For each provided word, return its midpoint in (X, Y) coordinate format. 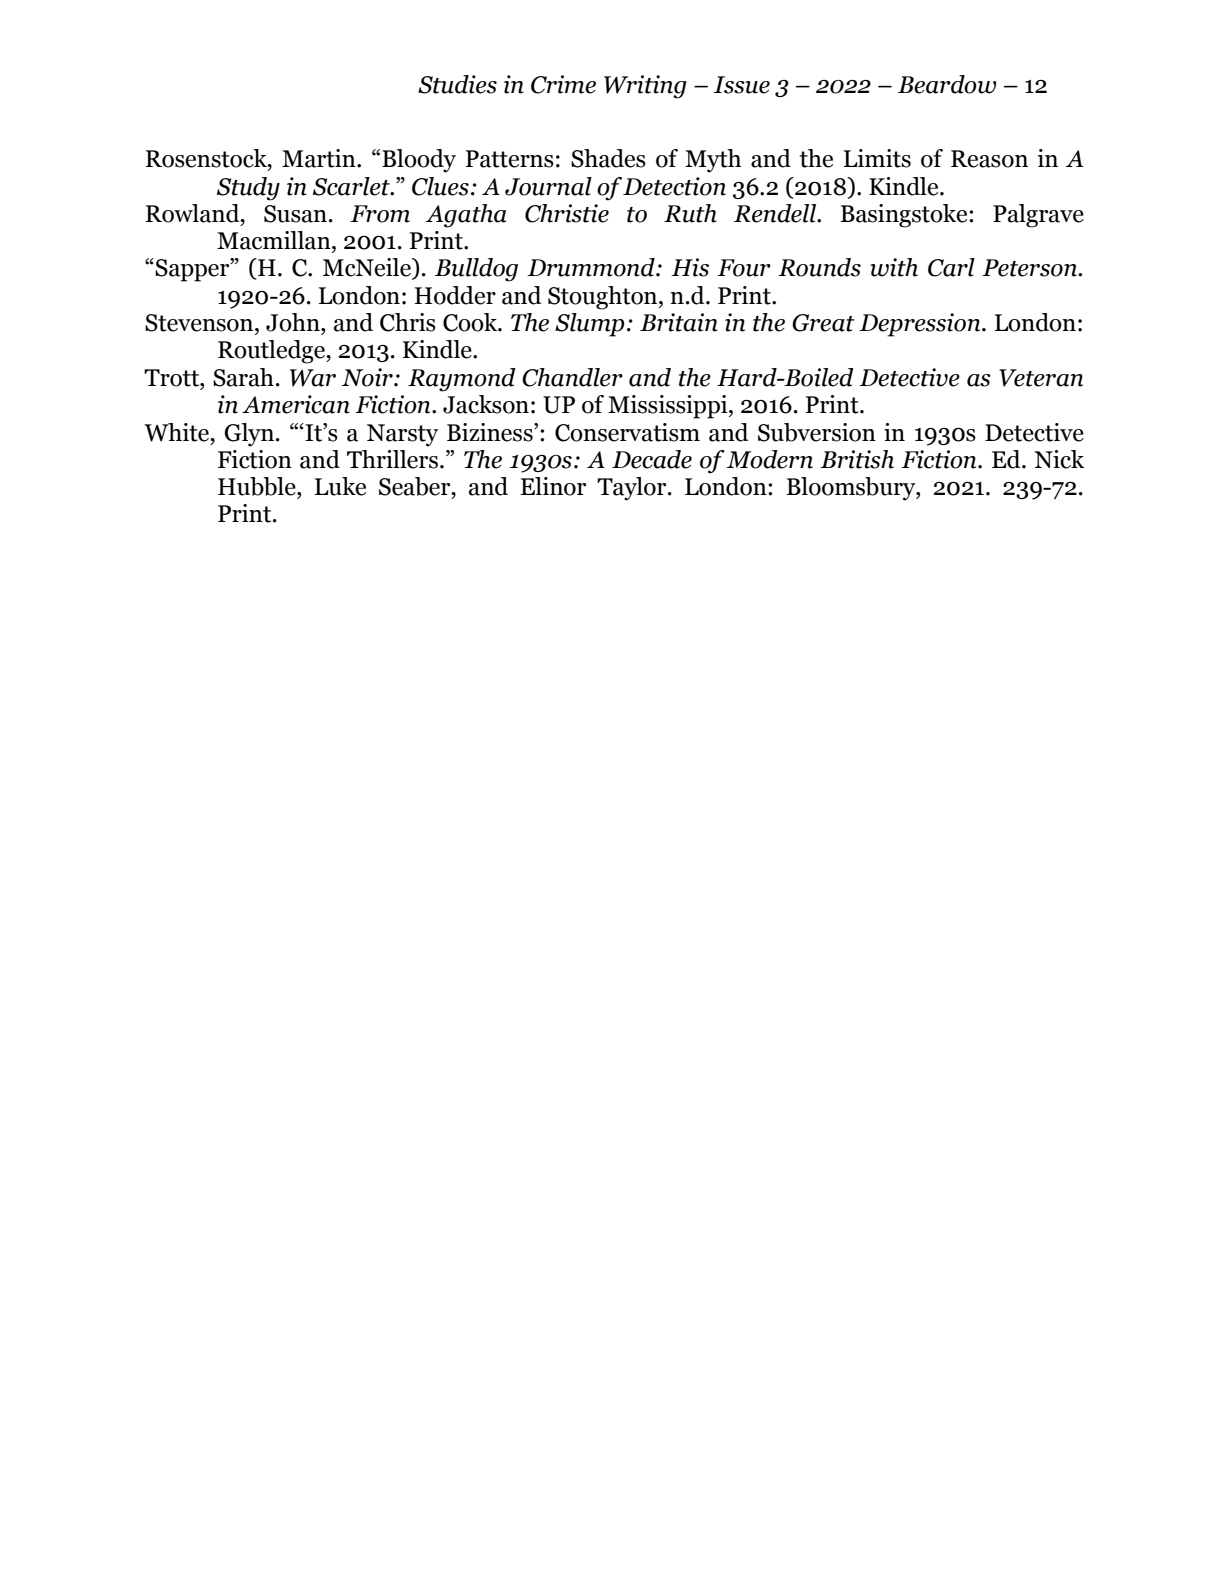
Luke (340, 486)
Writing (645, 87)
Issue (742, 85)
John (294, 322)
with (894, 267)
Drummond (592, 267)
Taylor (633, 489)
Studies (457, 84)
